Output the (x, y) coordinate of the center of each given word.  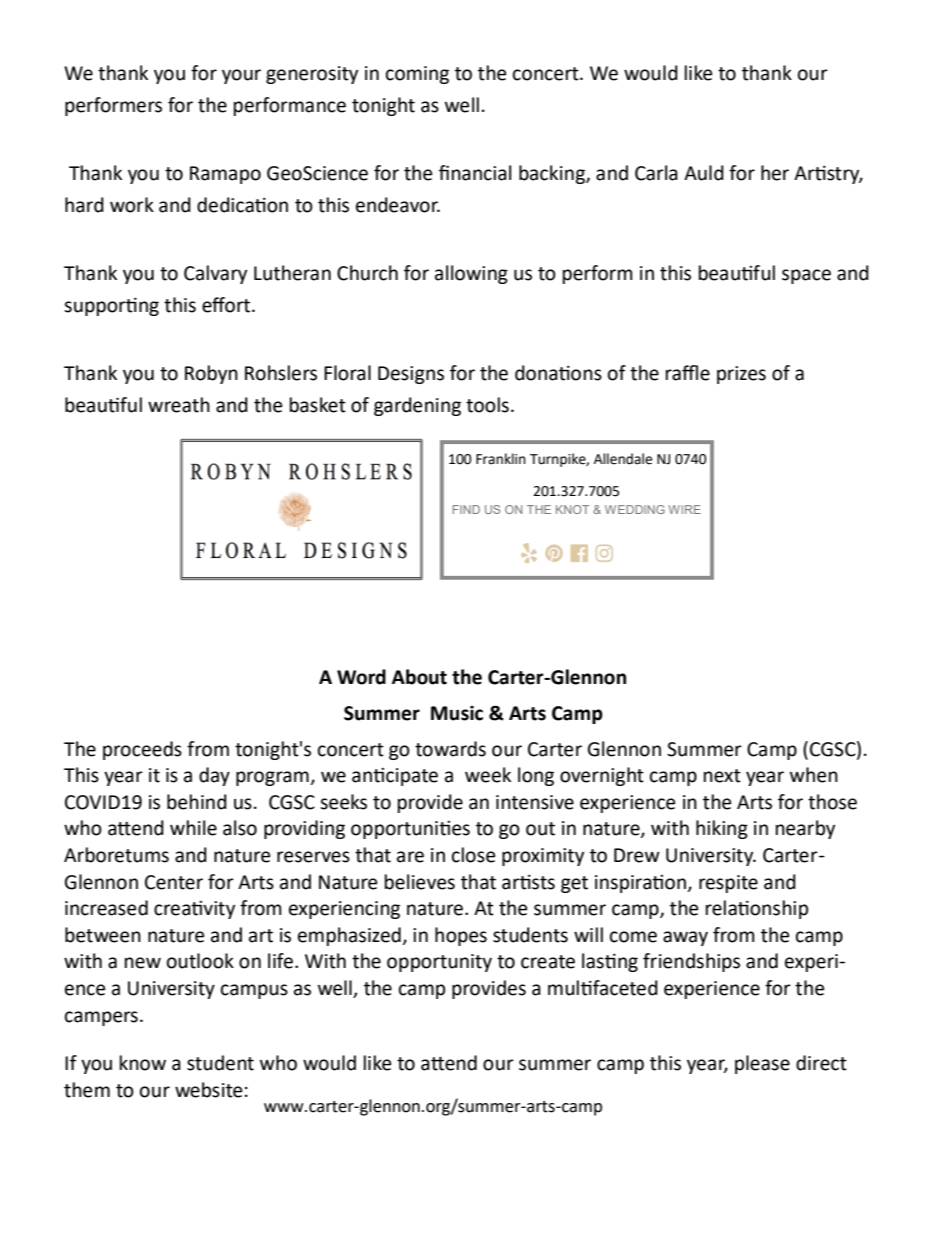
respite (728, 884)
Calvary (215, 274)
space (806, 276)
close (473, 855)
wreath (179, 405)
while (193, 828)
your (241, 76)
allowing (471, 274)
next (722, 776)
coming (417, 75)
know (143, 1063)
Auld (704, 173)
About (419, 677)
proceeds (142, 750)
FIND (466, 509)
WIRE (684, 509)
